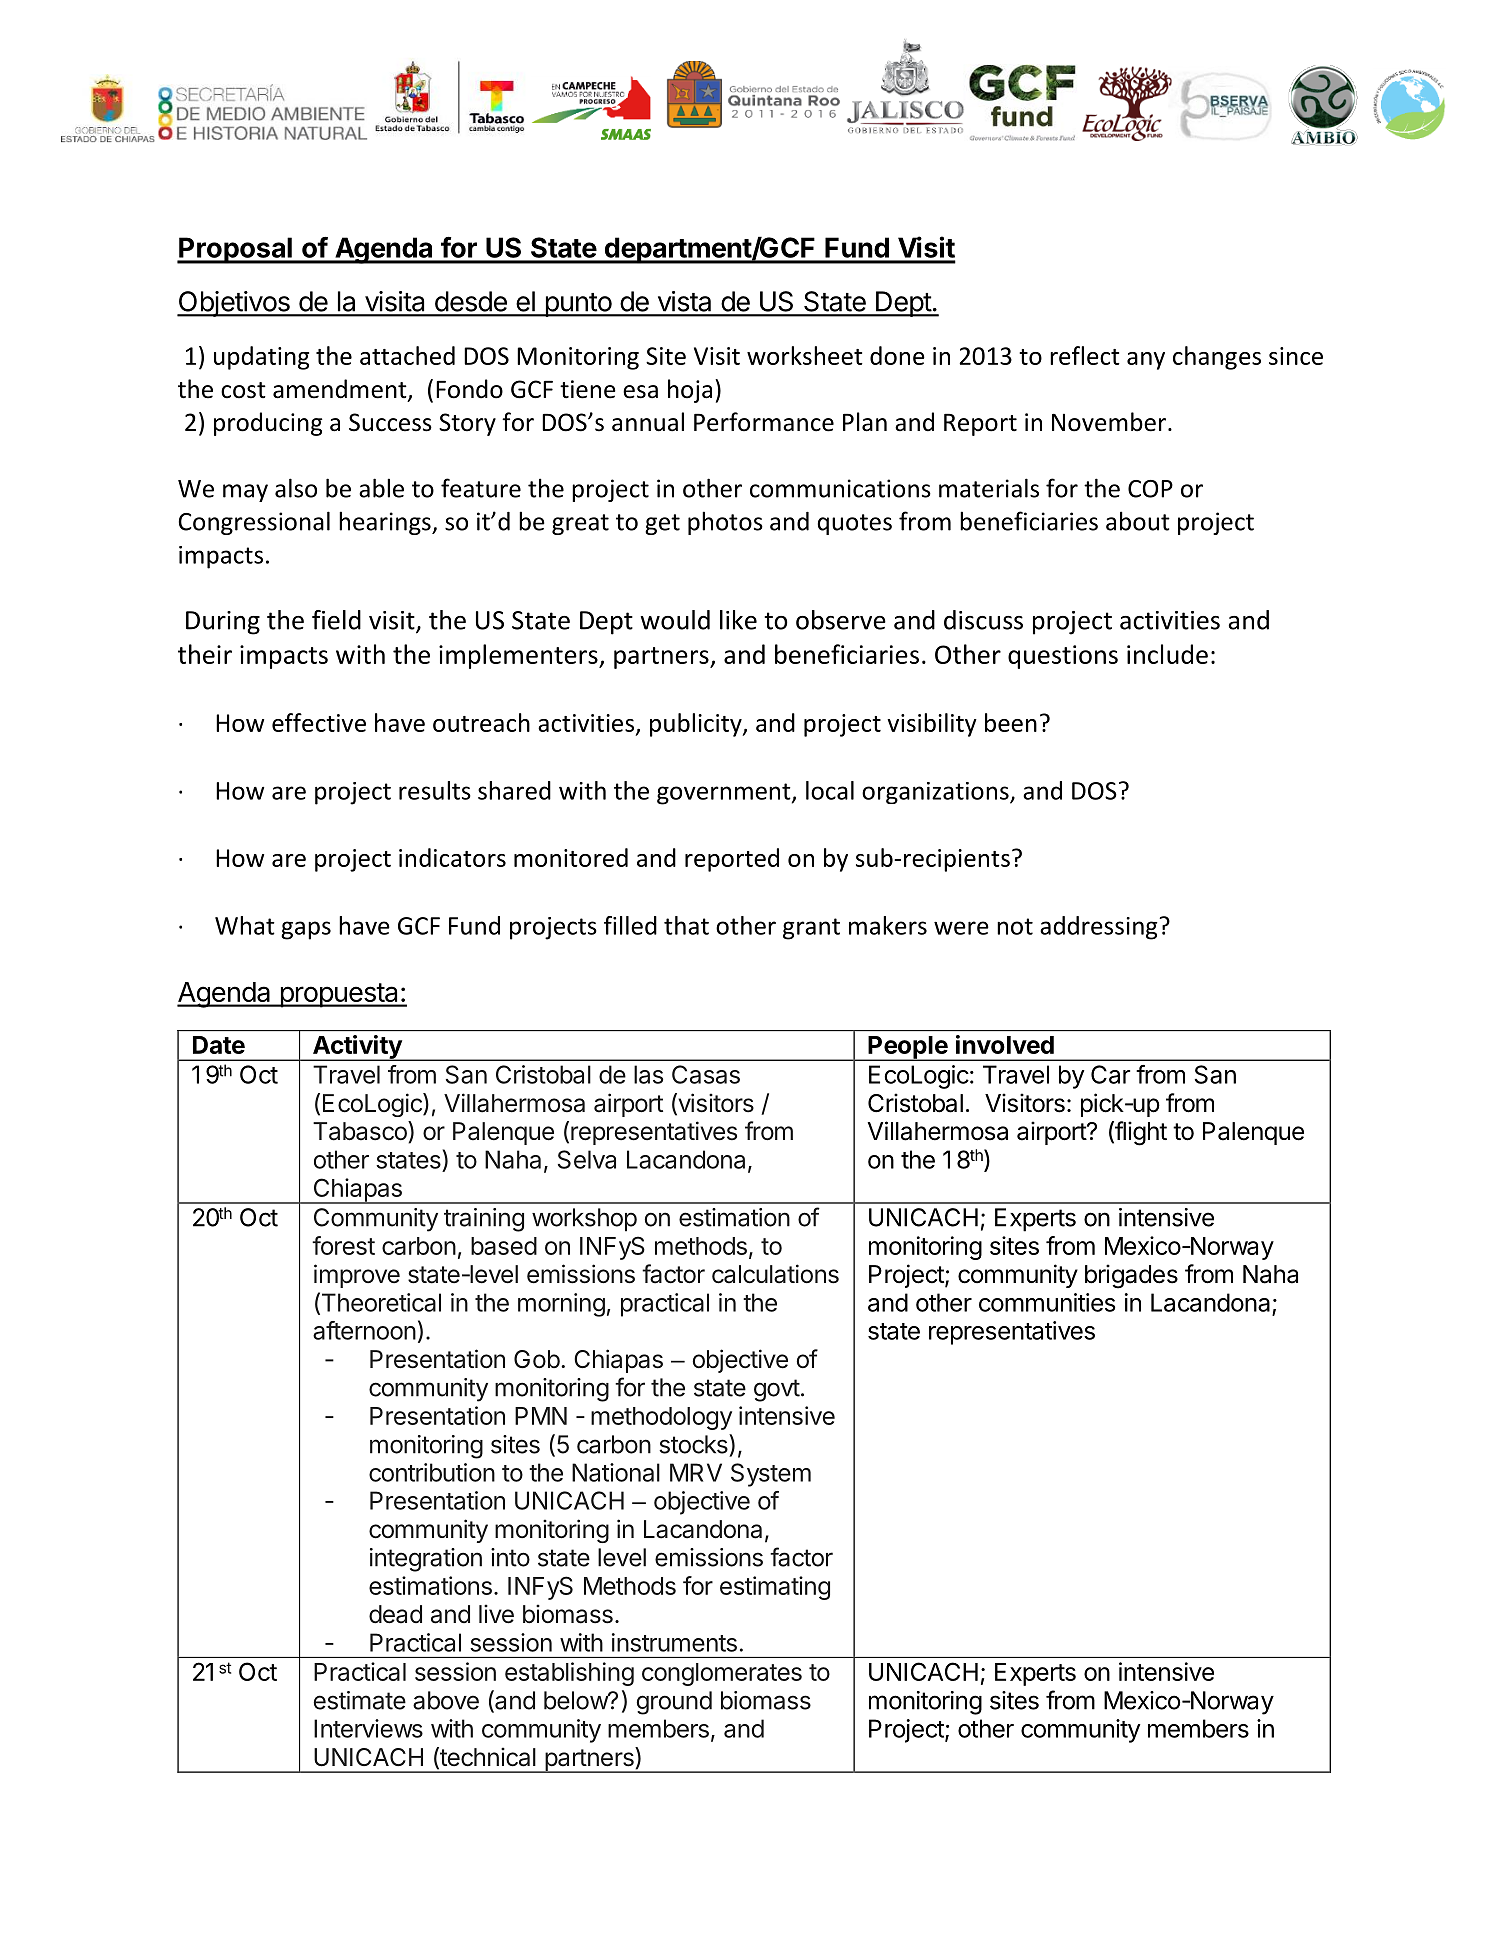  I want to click on any, so click(1146, 361).
